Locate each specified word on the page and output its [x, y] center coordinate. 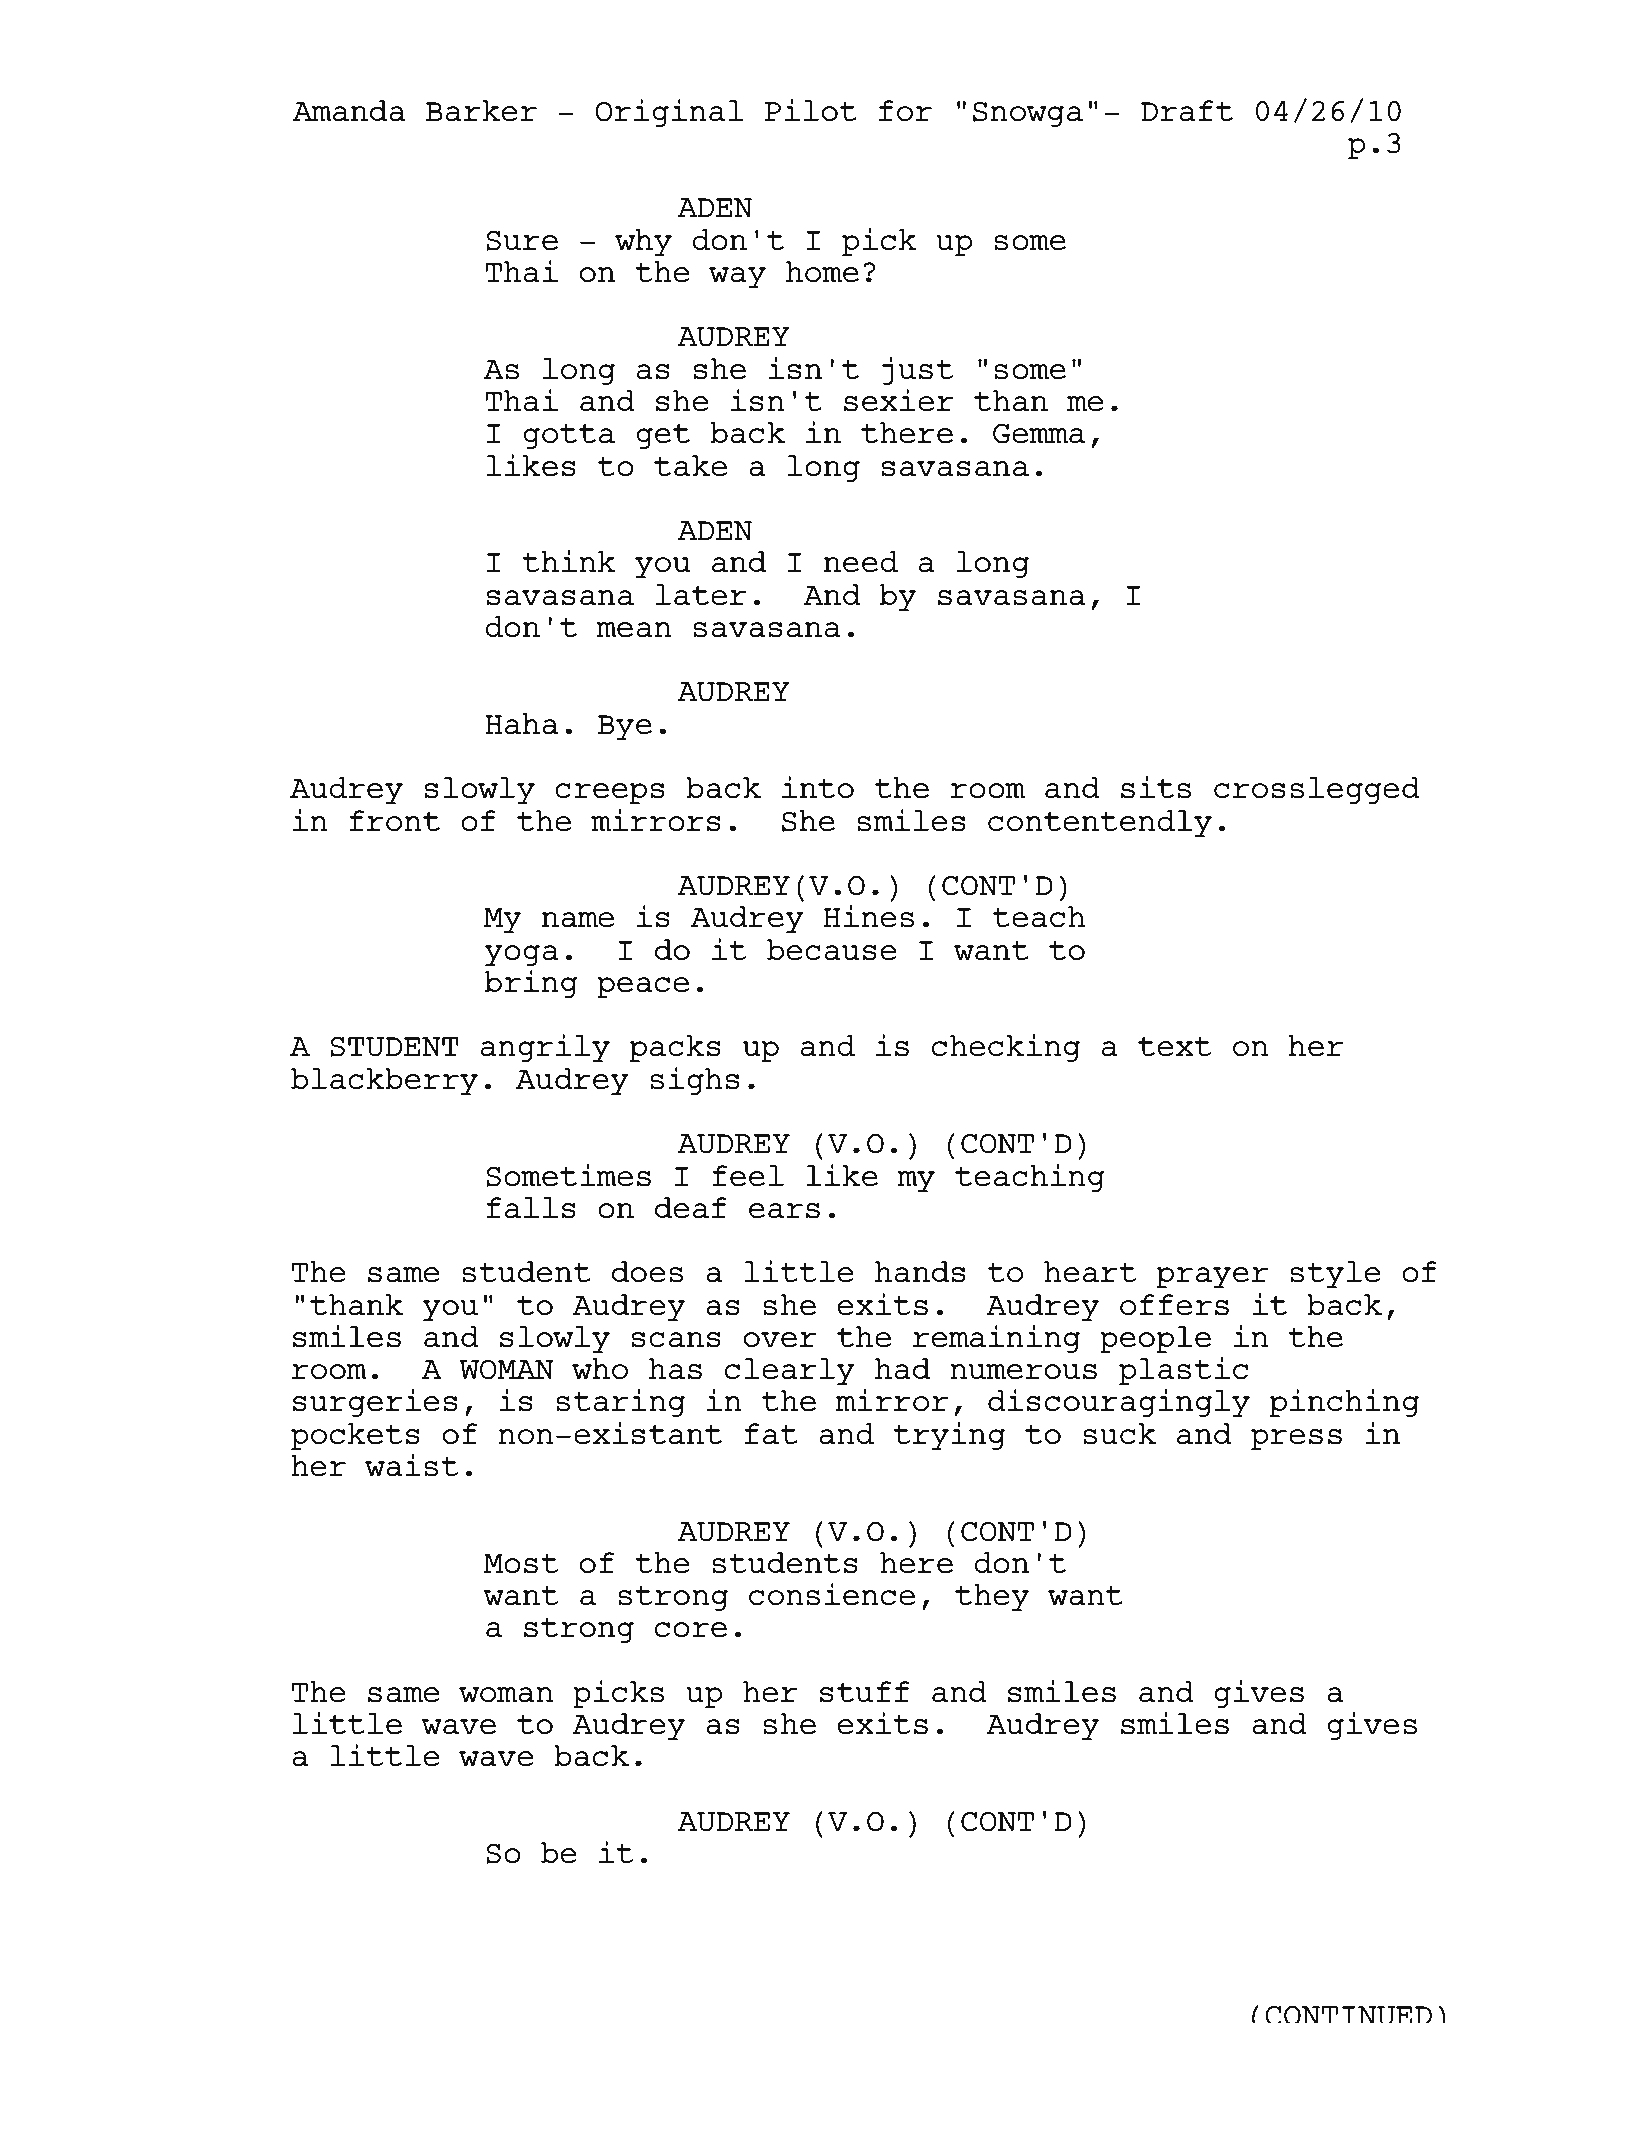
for [905, 111]
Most [521, 1564]
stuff [865, 1692]
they [992, 1598]
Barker [481, 111]
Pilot [811, 110]
